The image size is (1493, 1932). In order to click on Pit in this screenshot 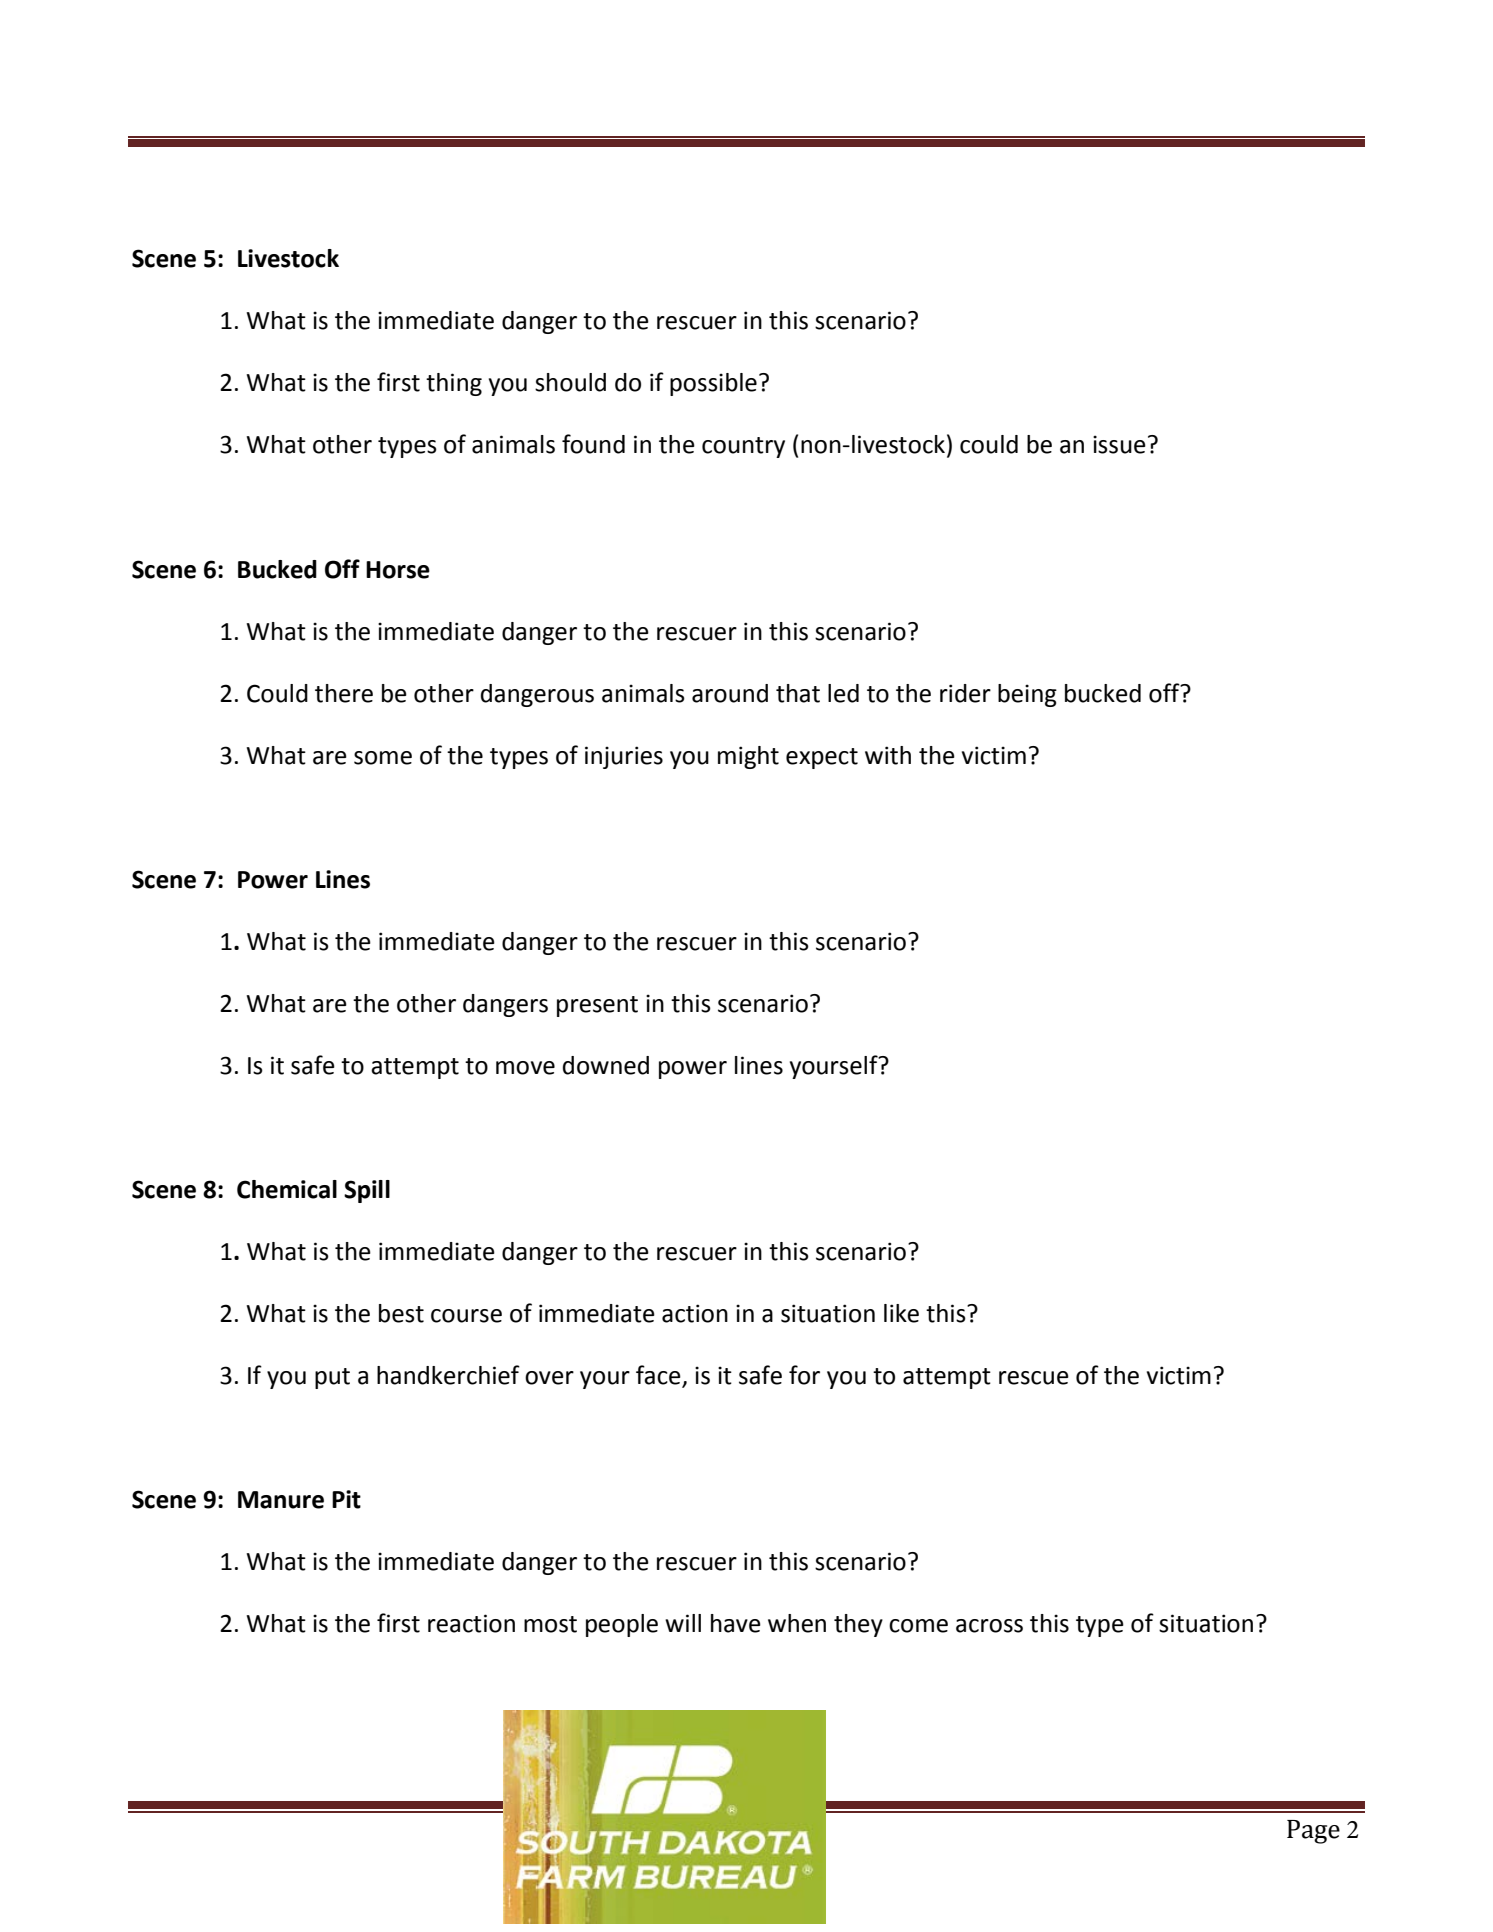, I will do `click(346, 1499)`.
